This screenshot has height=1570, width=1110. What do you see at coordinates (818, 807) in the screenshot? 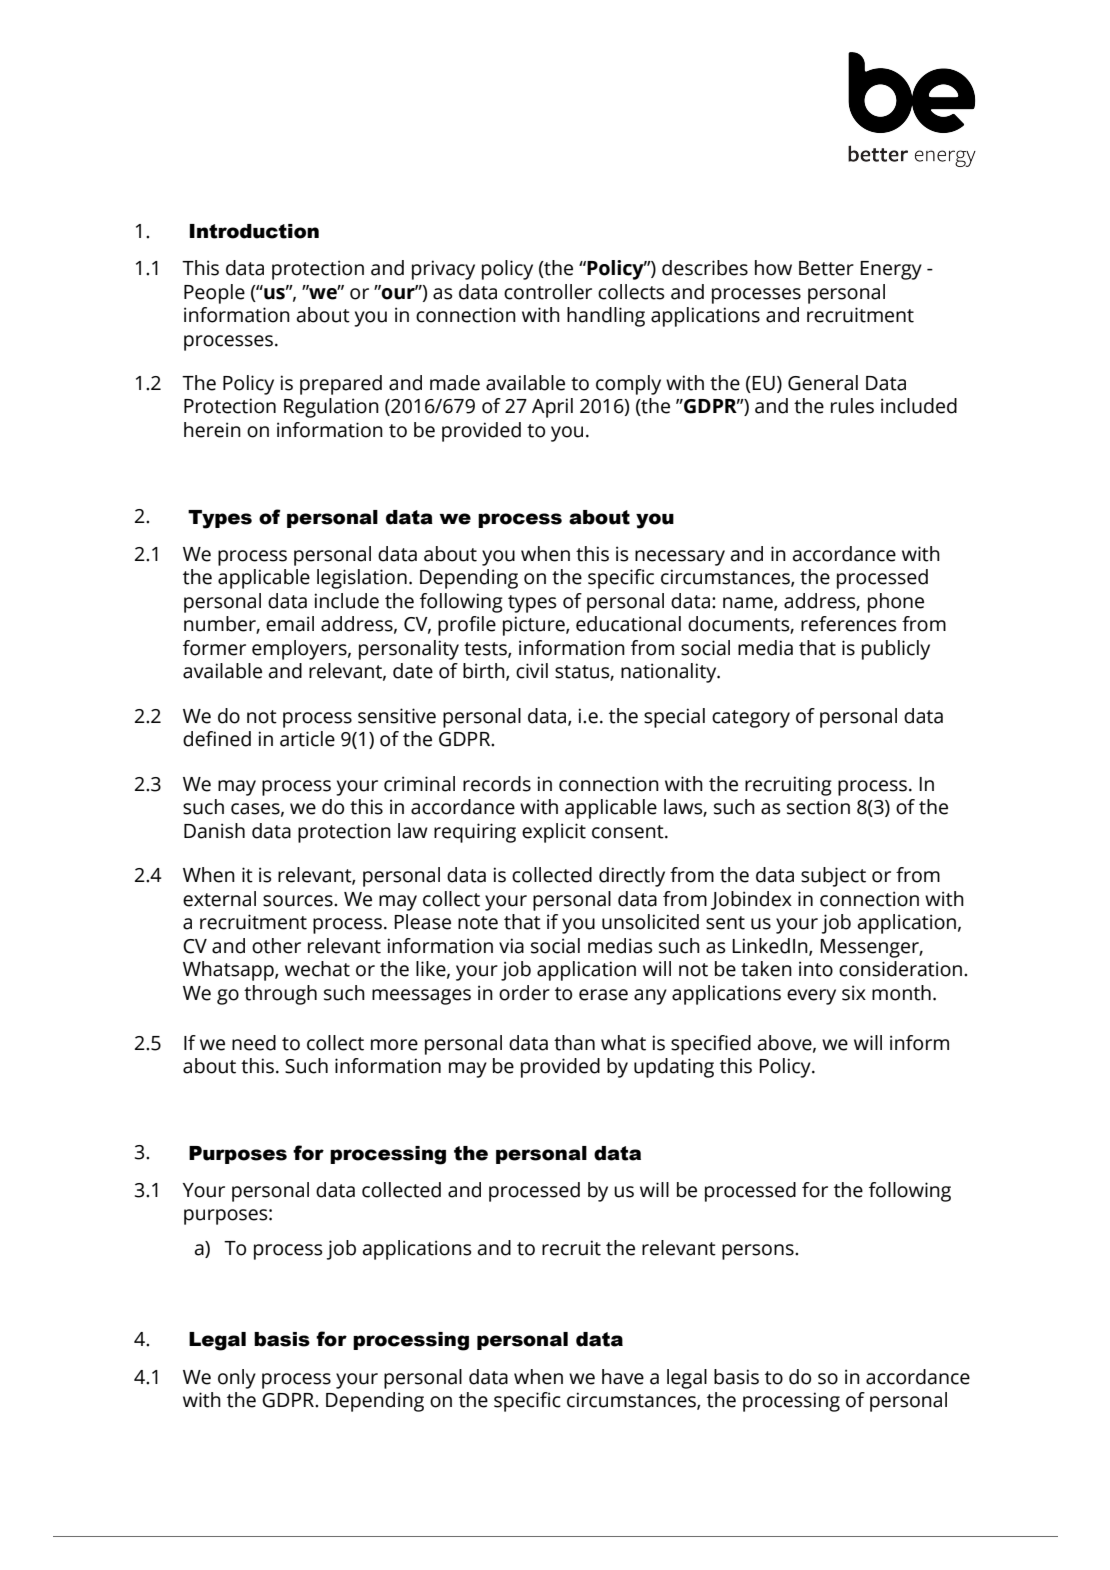
I see `section` at bounding box center [818, 807].
